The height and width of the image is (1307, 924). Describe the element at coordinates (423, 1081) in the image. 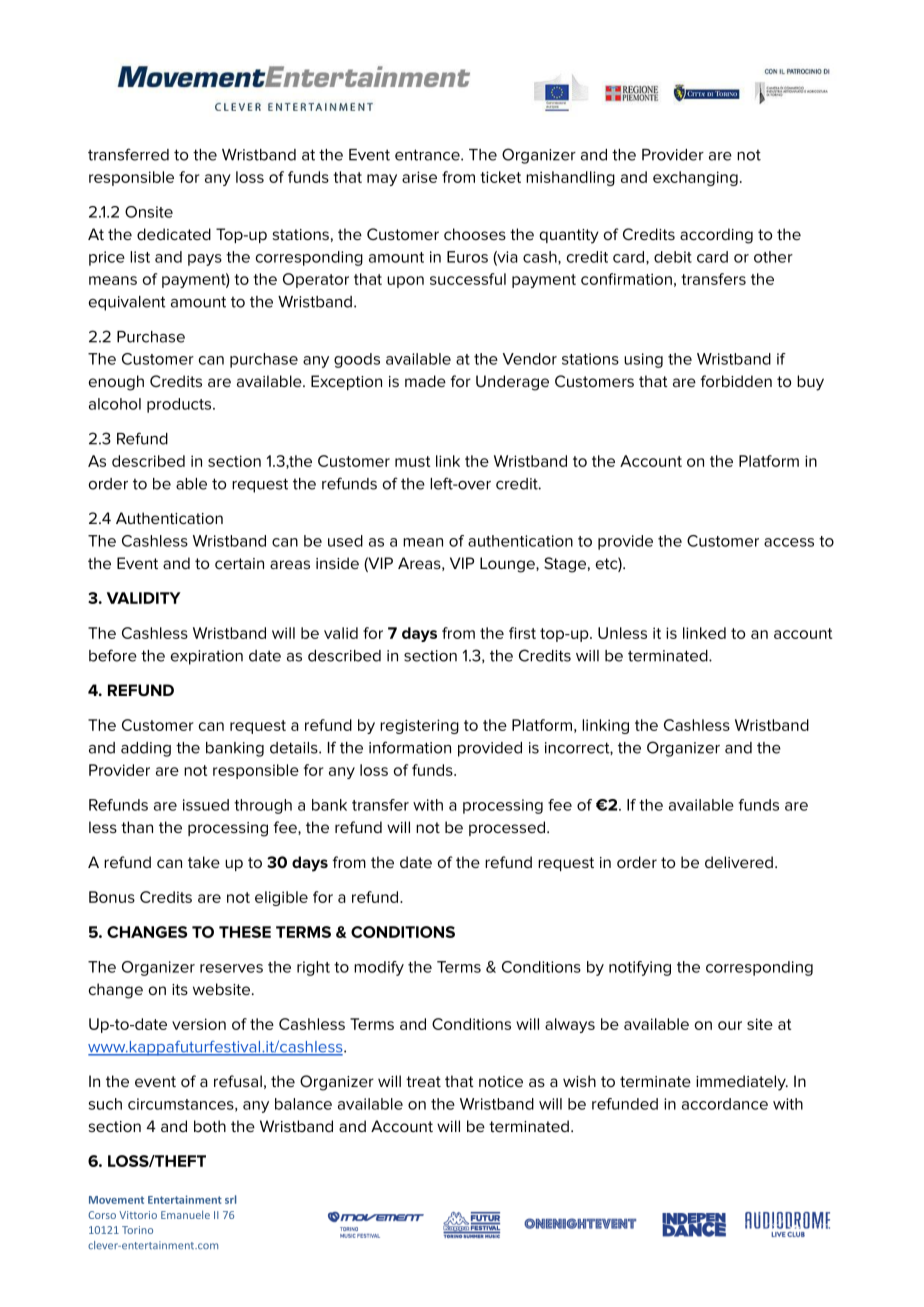

I see `treat` at that location.
